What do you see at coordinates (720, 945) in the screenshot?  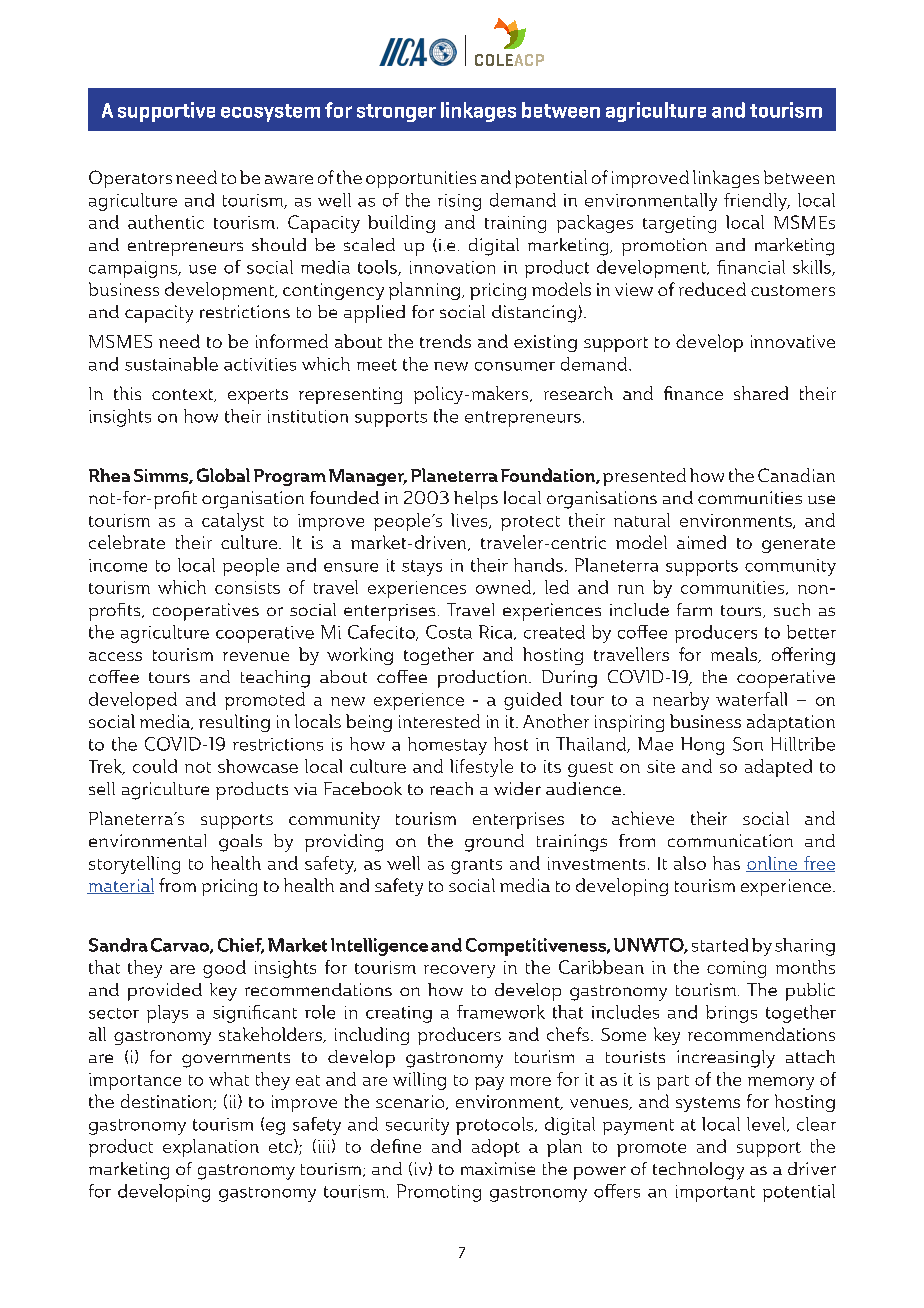 I see `started` at bounding box center [720, 945].
